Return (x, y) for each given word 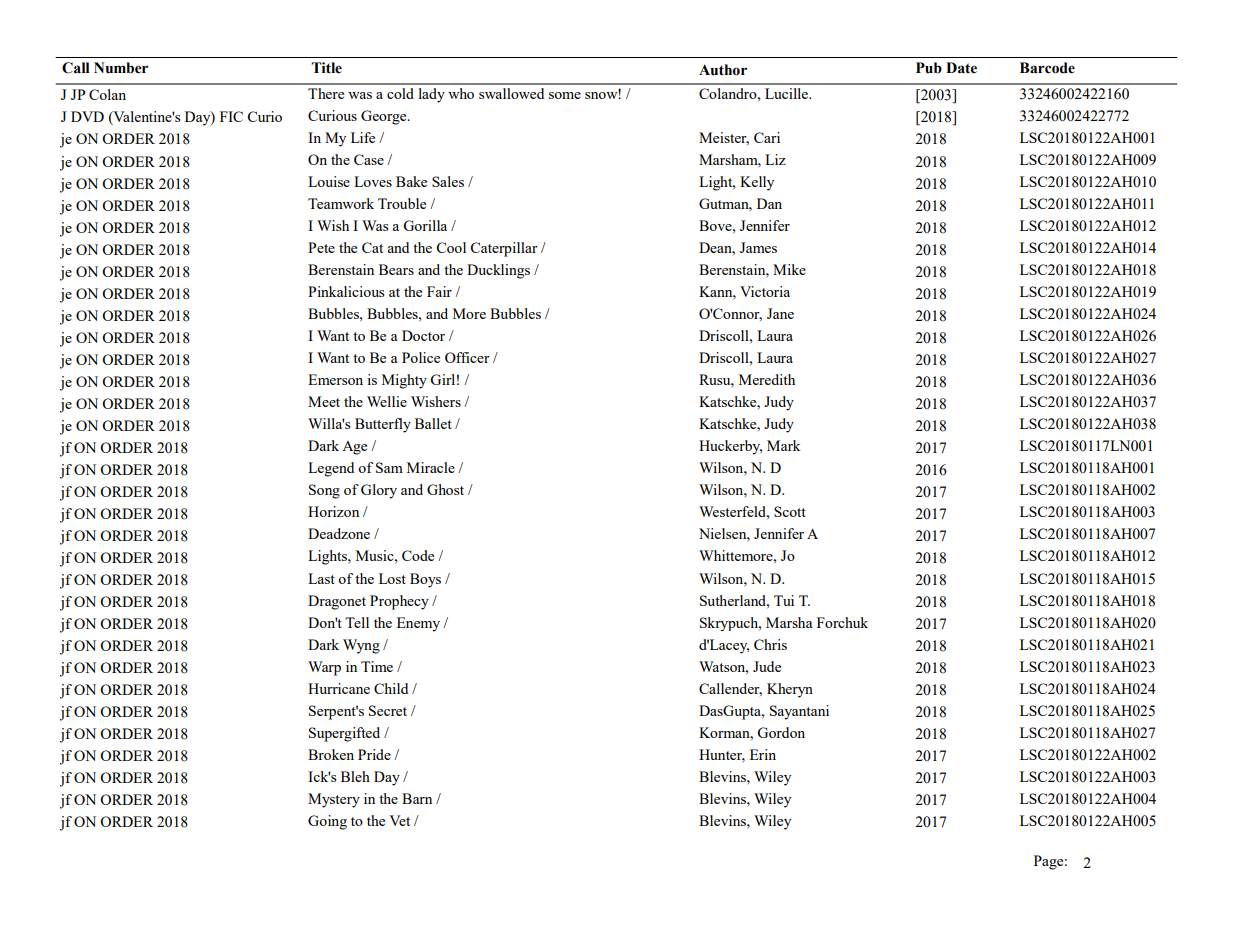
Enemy (418, 624)
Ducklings (498, 271)
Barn (417, 798)
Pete (321, 247)
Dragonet (337, 602)
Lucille (788, 93)
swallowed (511, 93)
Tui (784, 600)
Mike (789, 269)
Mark (784, 445)
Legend (331, 469)
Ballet (433, 423)
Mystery (334, 800)
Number (121, 68)
